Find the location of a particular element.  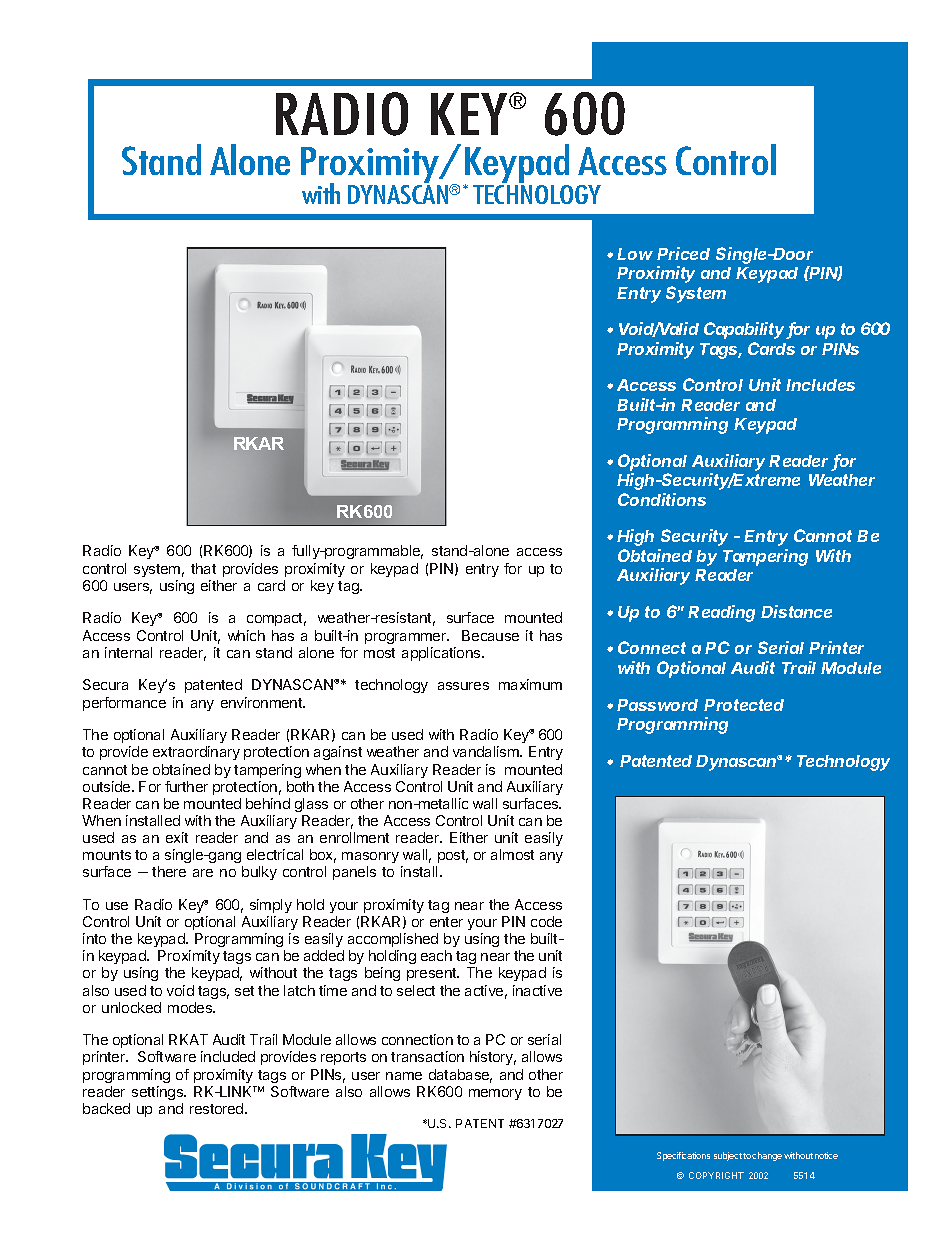

that is located at coordinates (203, 568).
